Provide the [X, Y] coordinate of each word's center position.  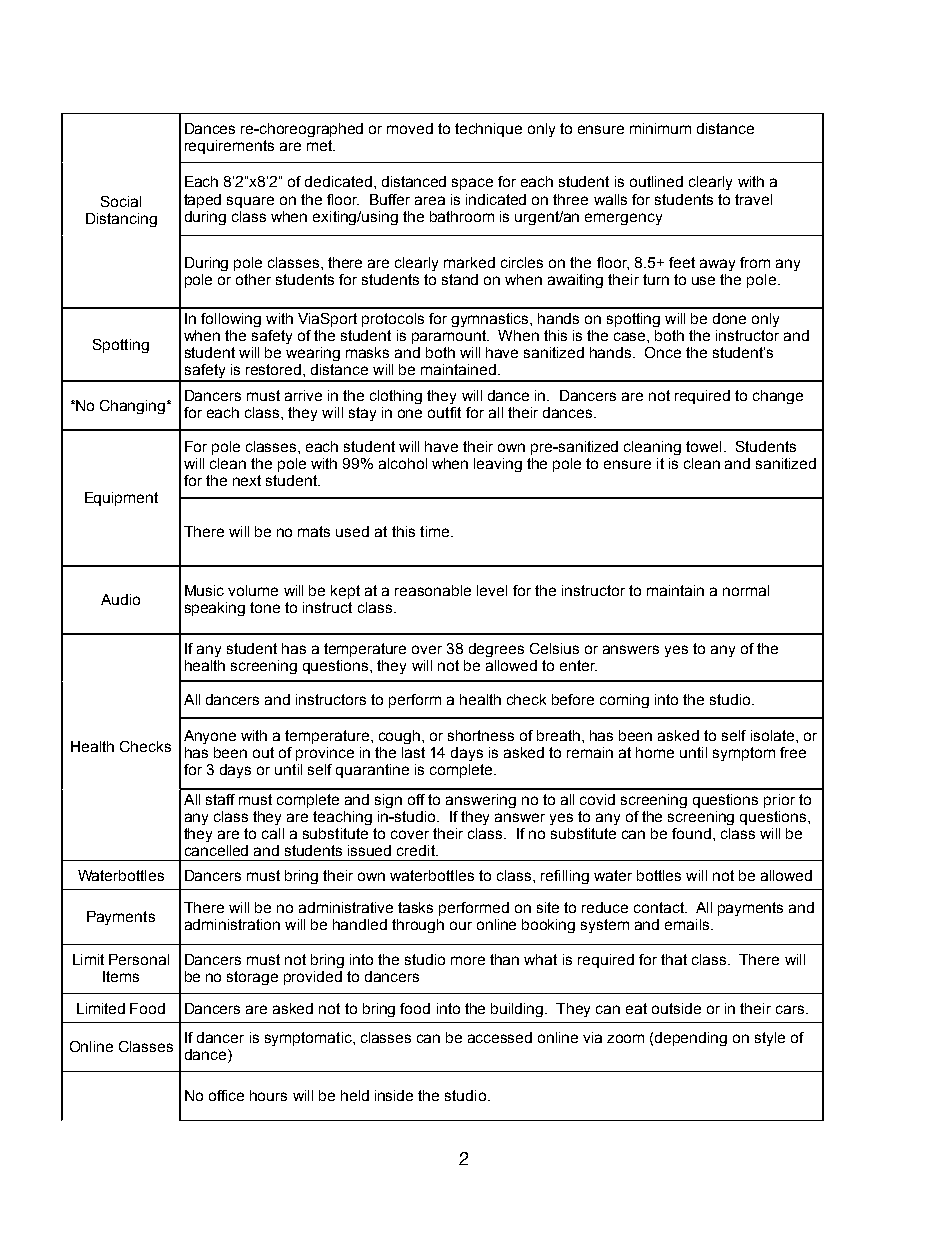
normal [746, 590]
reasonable [433, 590]
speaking [215, 609]
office [226, 1095]
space [472, 184]
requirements [229, 147]
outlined [656, 181]
